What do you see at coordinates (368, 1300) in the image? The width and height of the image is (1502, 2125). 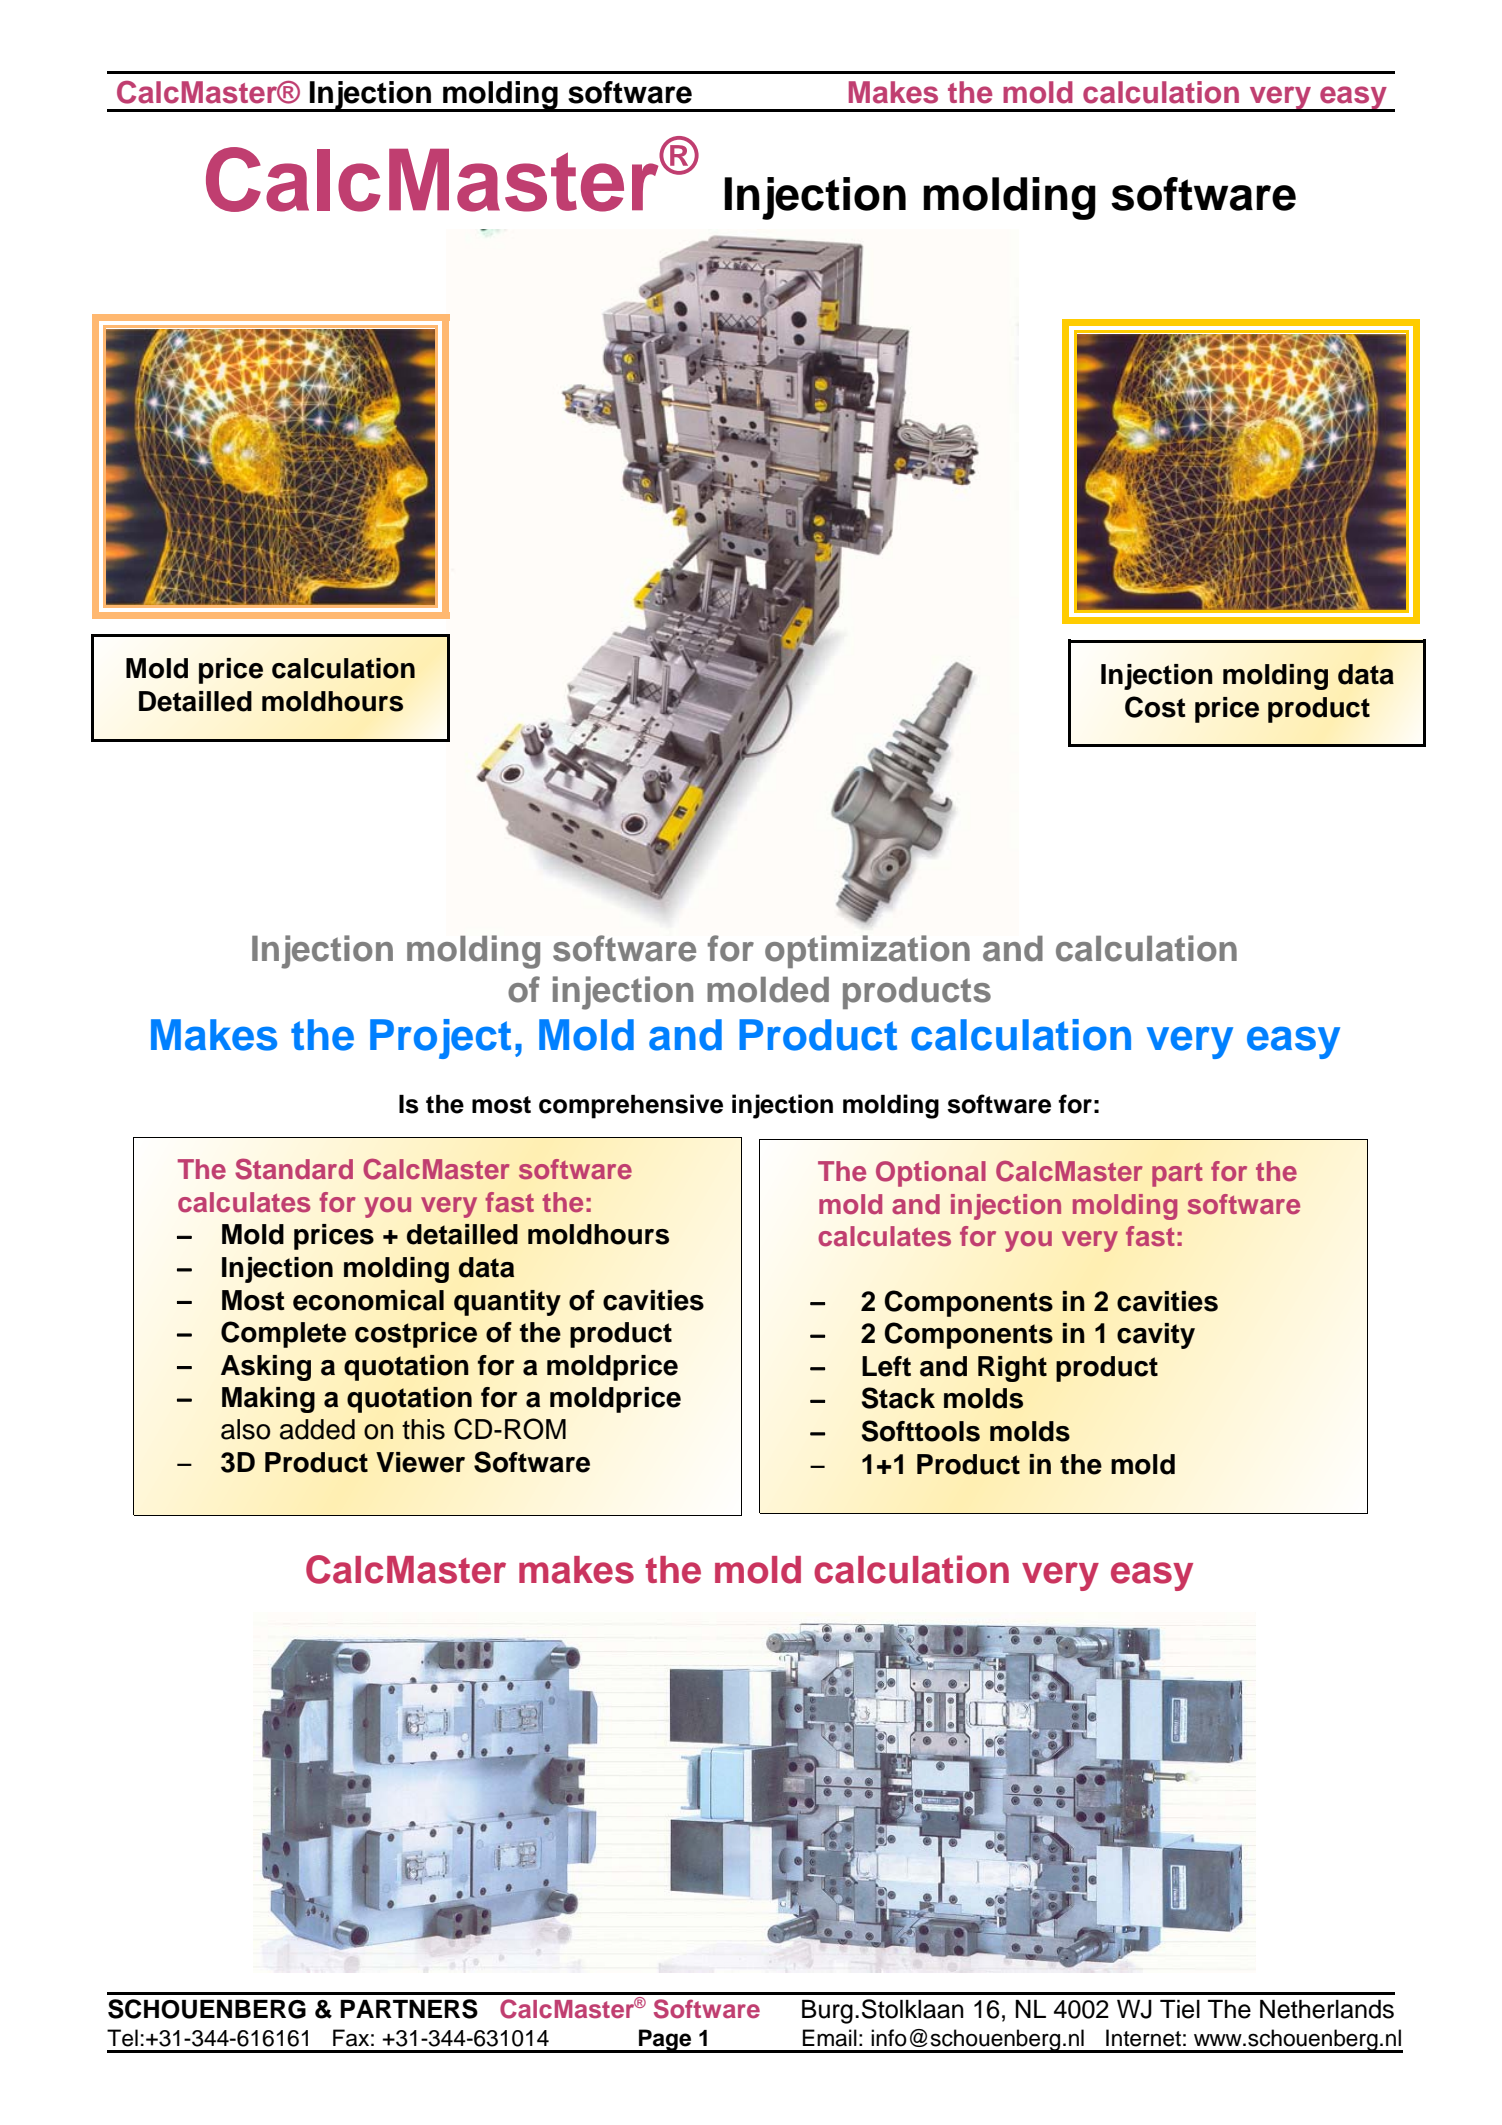 I see `economical` at bounding box center [368, 1300].
